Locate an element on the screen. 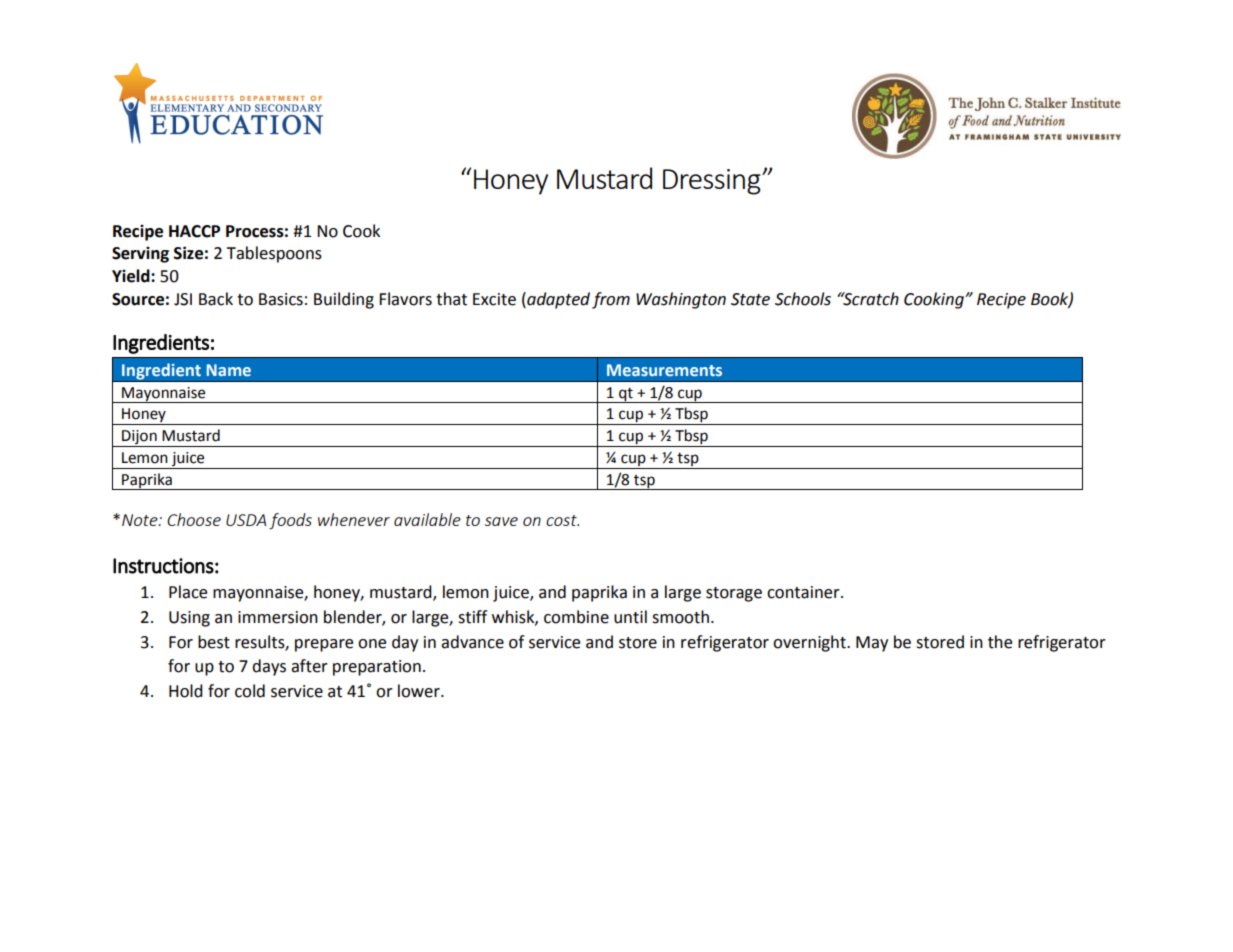 This screenshot has width=1233, height=952. days is located at coordinates (269, 667).
